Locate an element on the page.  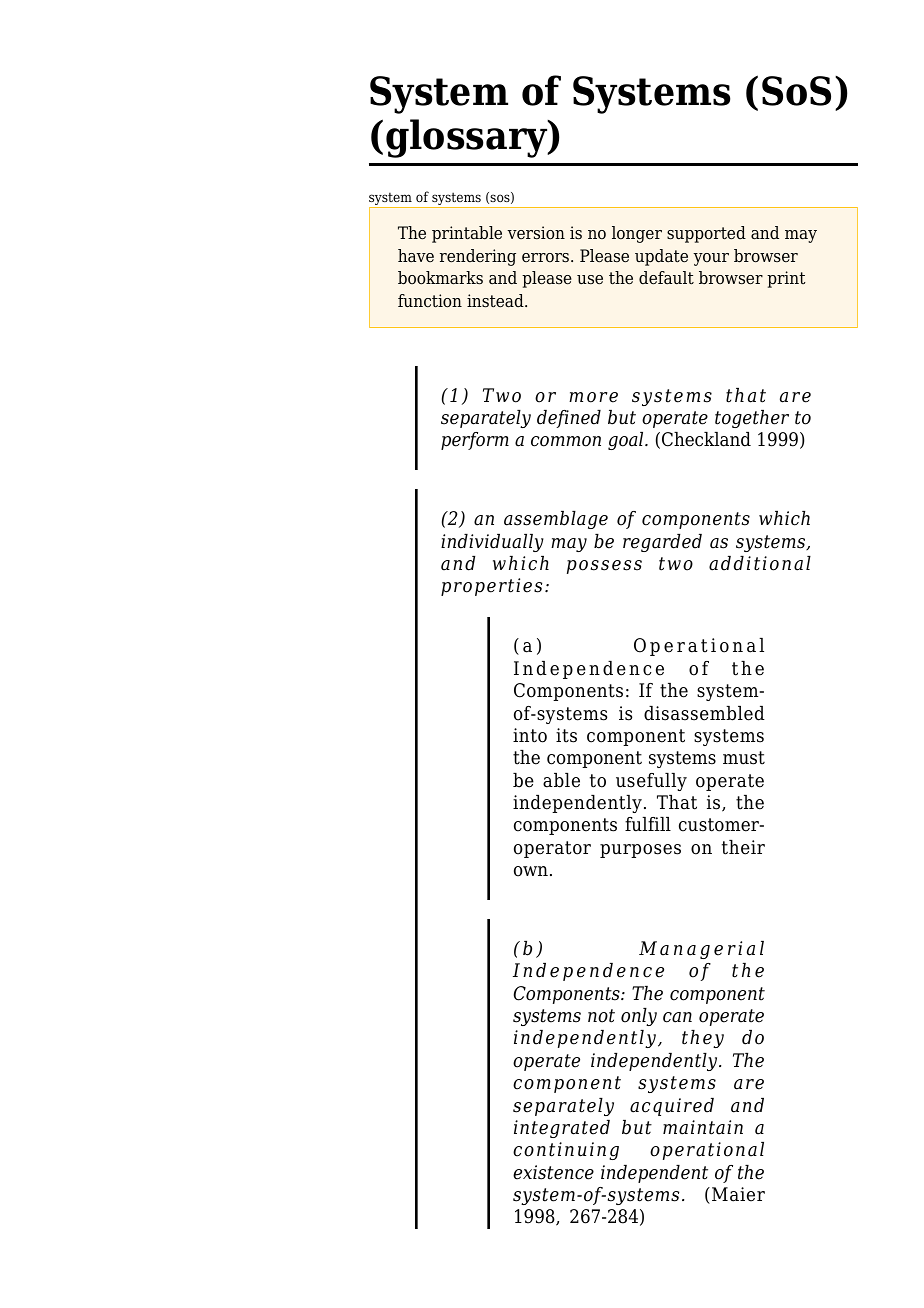
existence is located at coordinates (553, 1172).
